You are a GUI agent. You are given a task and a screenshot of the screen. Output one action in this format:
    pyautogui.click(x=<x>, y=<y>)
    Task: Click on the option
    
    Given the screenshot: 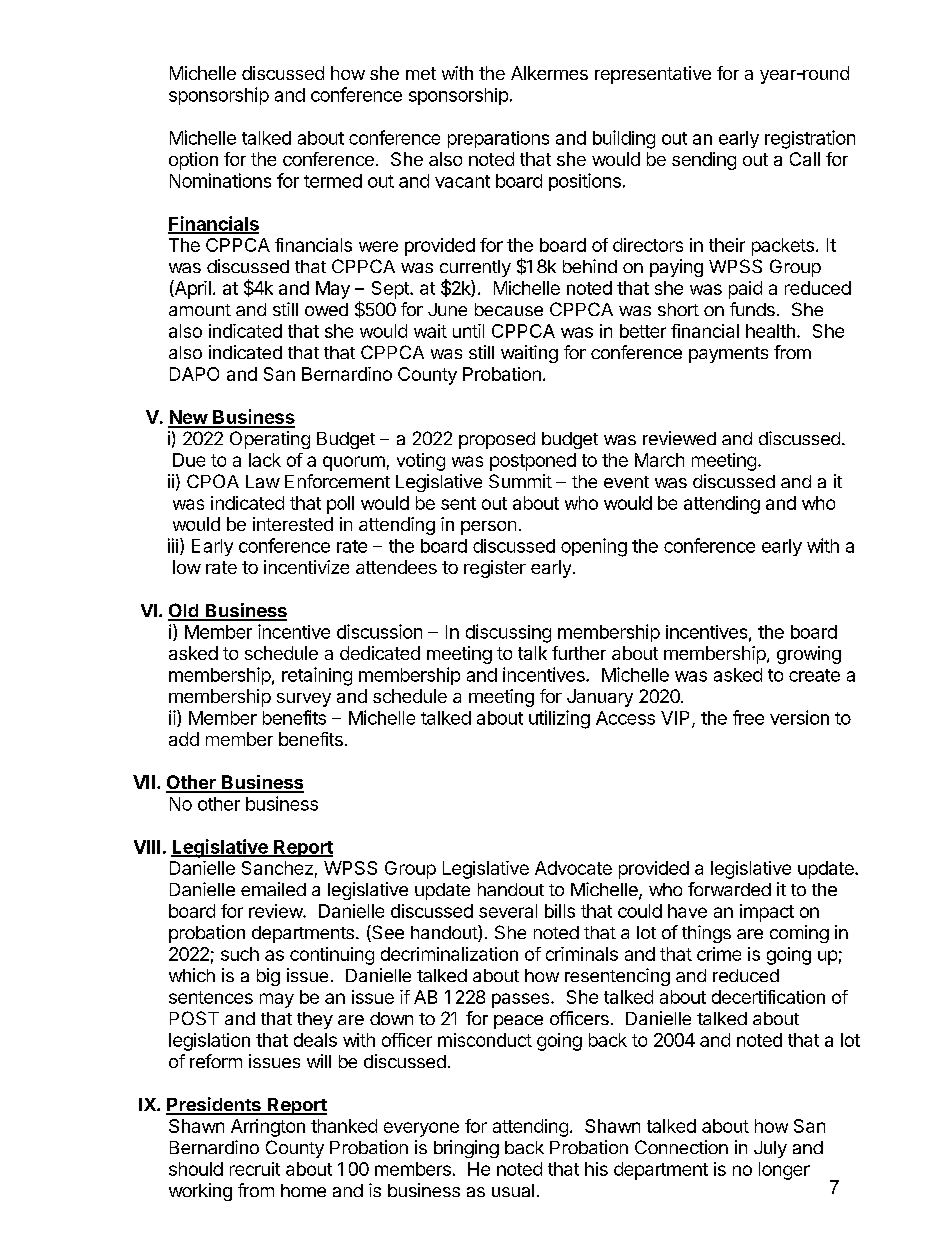 What is the action you would take?
    pyautogui.click(x=193, y=161)
